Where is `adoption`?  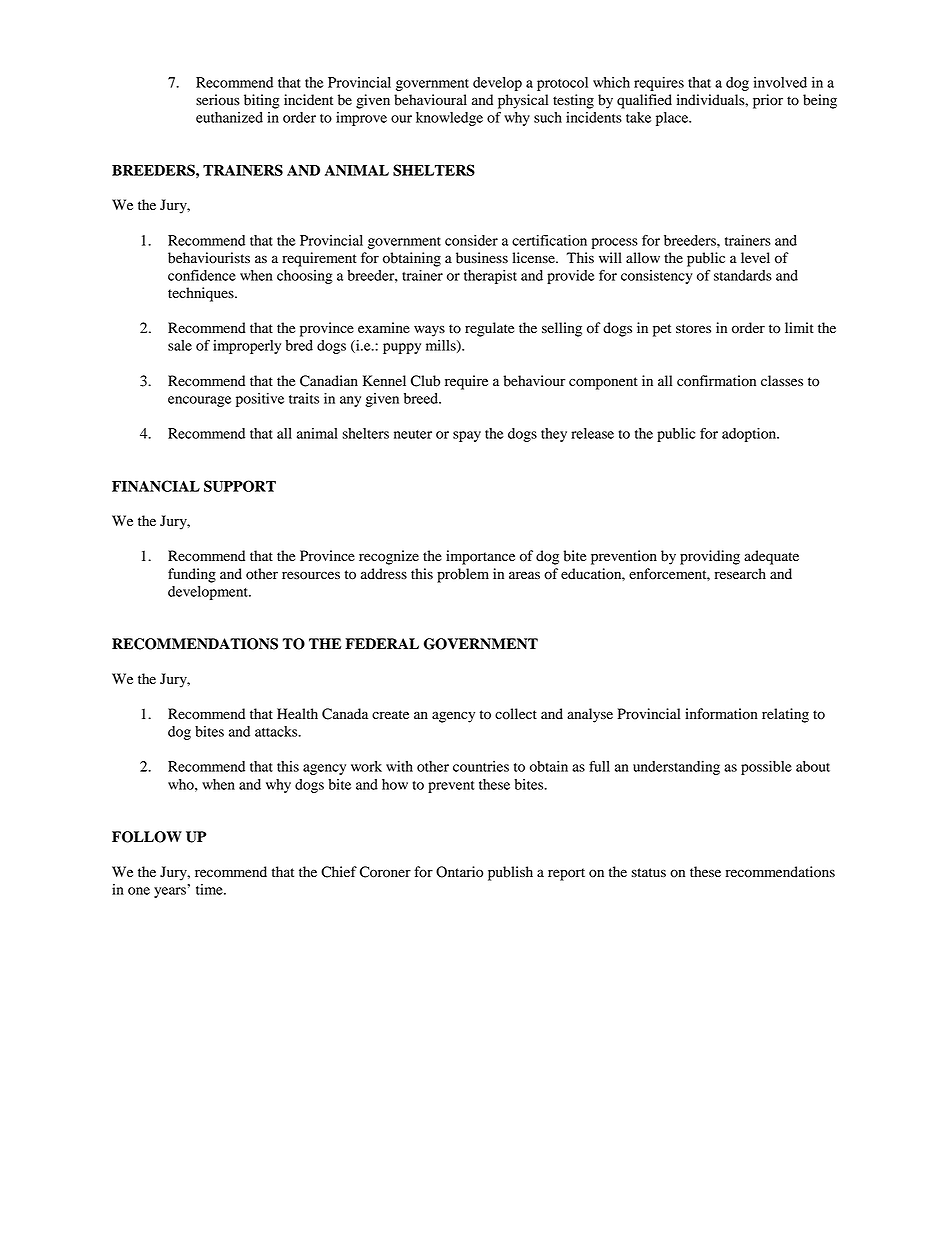 adoption is located at coordinates (750, 435).
